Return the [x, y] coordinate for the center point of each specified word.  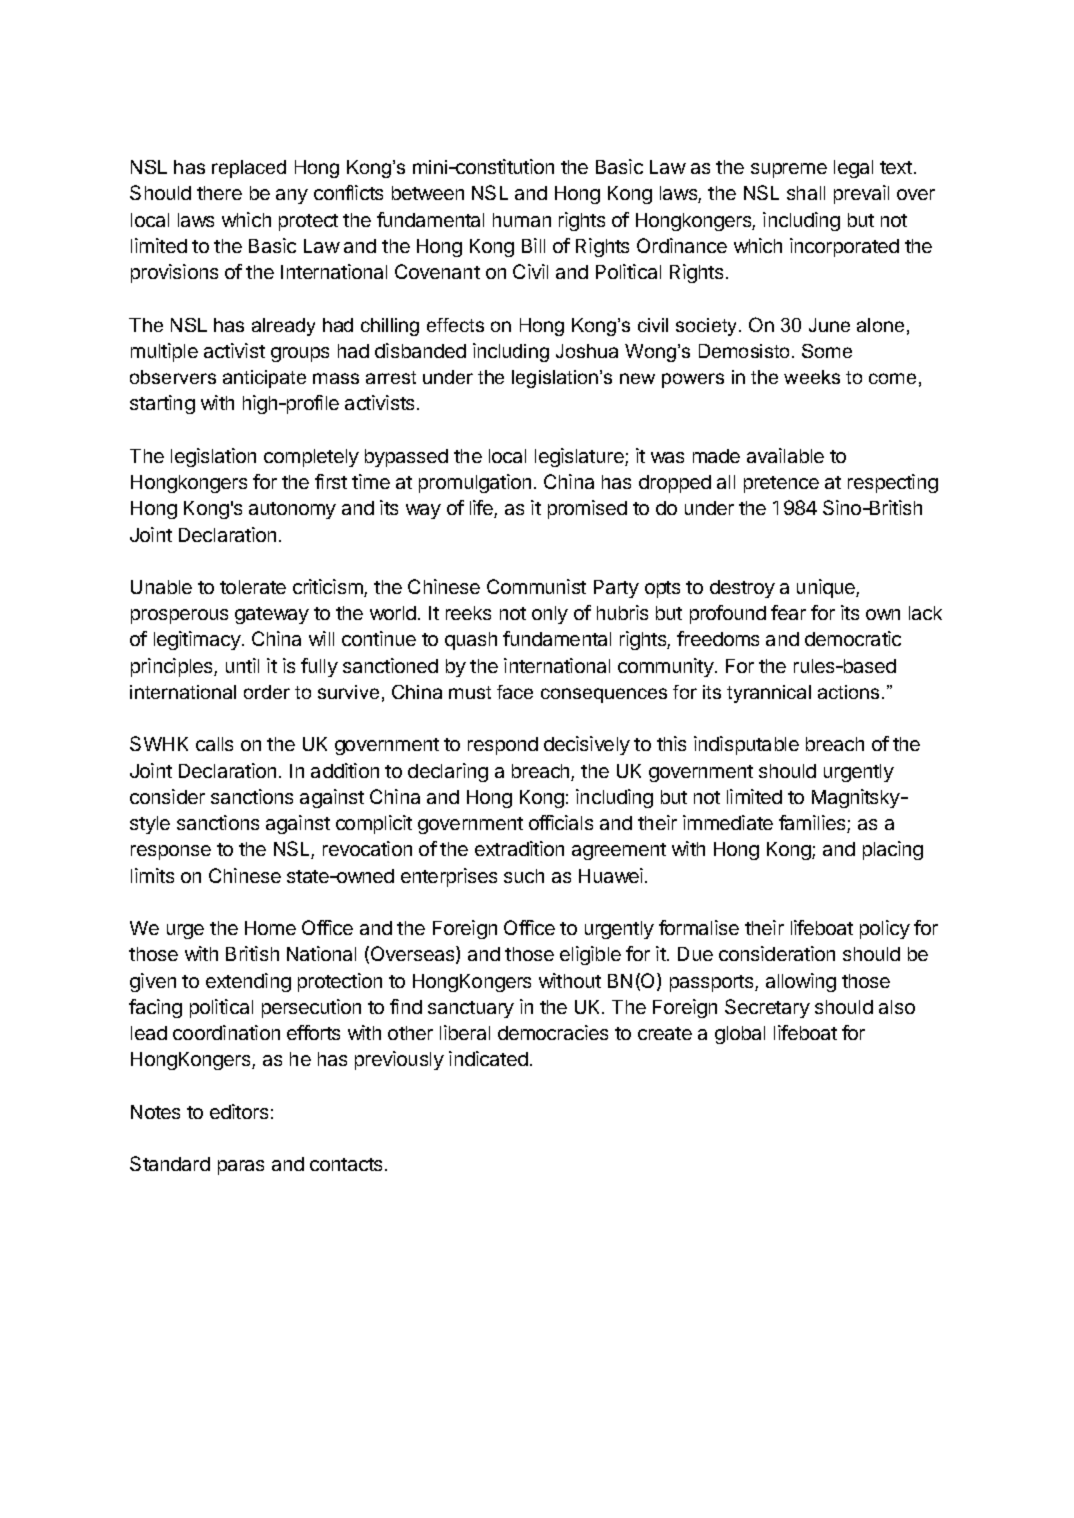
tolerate [253, 587]
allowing [801, 982]
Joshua [587, 351]
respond [503, 746]
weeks [812, 377]
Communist [536, 586]
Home [270, 928]
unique [827, 588]
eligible [590, 955]
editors [239, 1111]
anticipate [264, 379]
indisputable [746, 745]
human [522, 220]
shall [806, 193]
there [219, 193]
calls [214, 744]
